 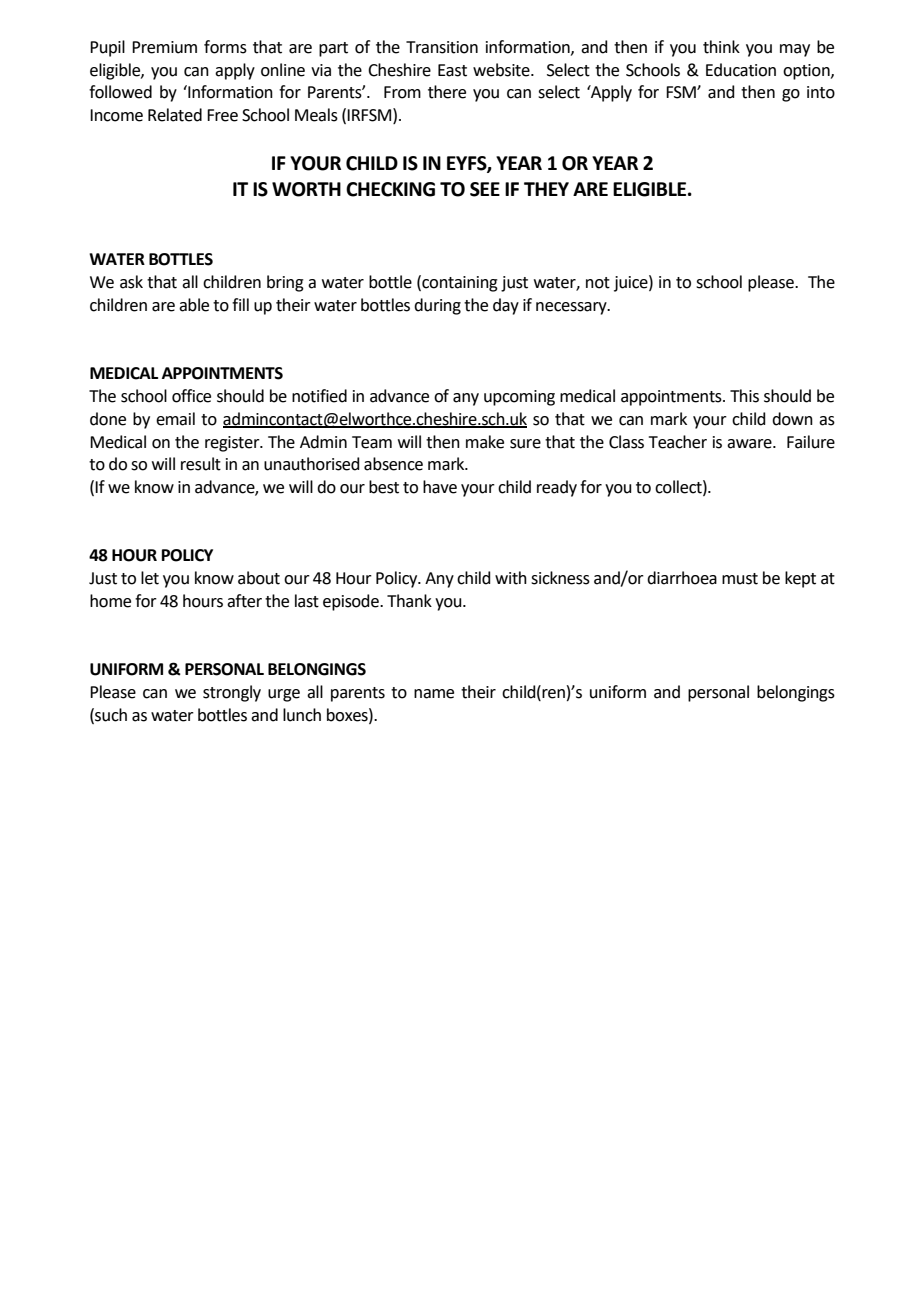 What do you see at coordinates (434, 694) in the screenshot?
I see `name` at bounding box center [434, 694].
